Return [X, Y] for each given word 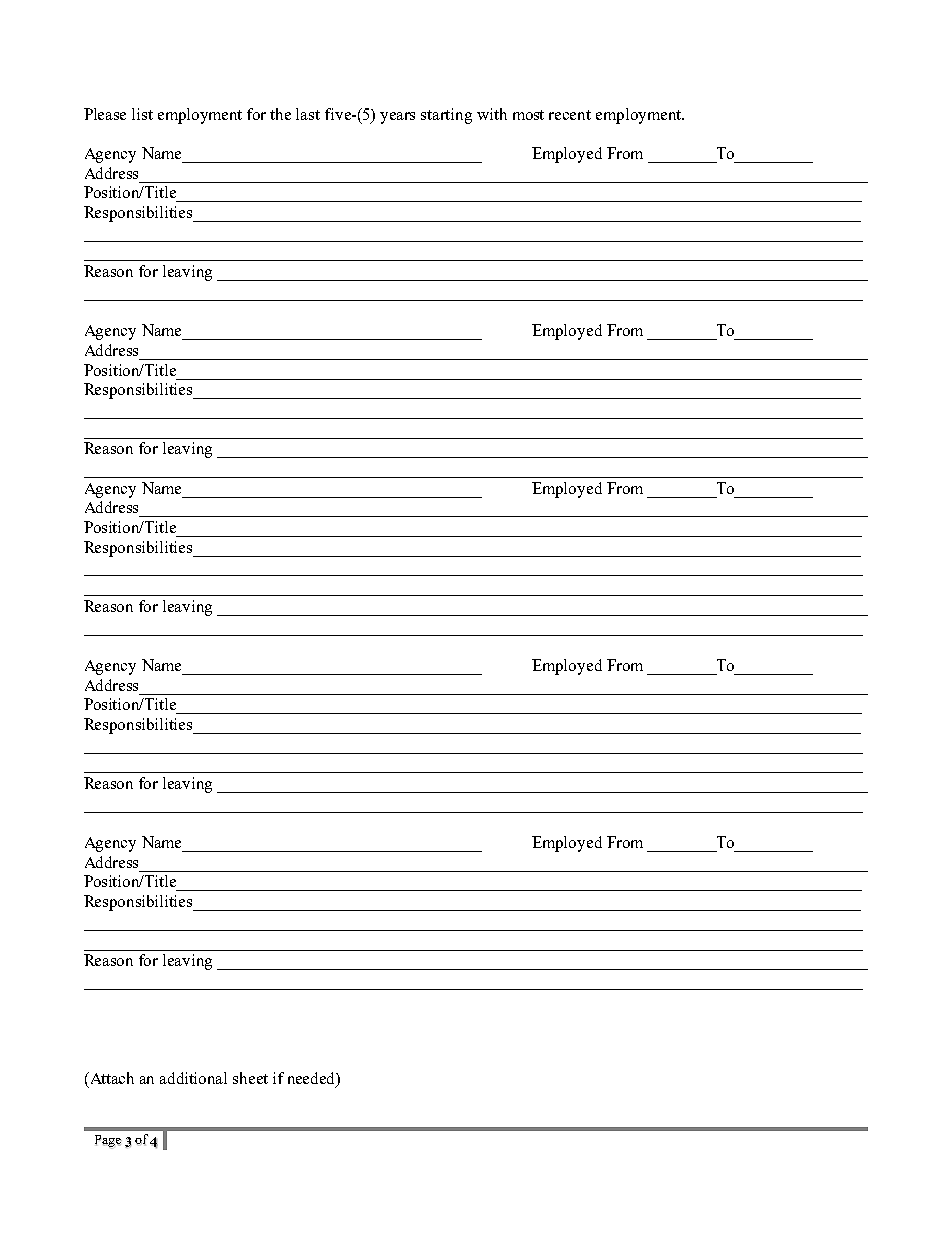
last [308, 114]
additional [193, 1078]
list [142, 114]
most [528, 115]
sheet [250, 1078]
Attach [110, 1079]
